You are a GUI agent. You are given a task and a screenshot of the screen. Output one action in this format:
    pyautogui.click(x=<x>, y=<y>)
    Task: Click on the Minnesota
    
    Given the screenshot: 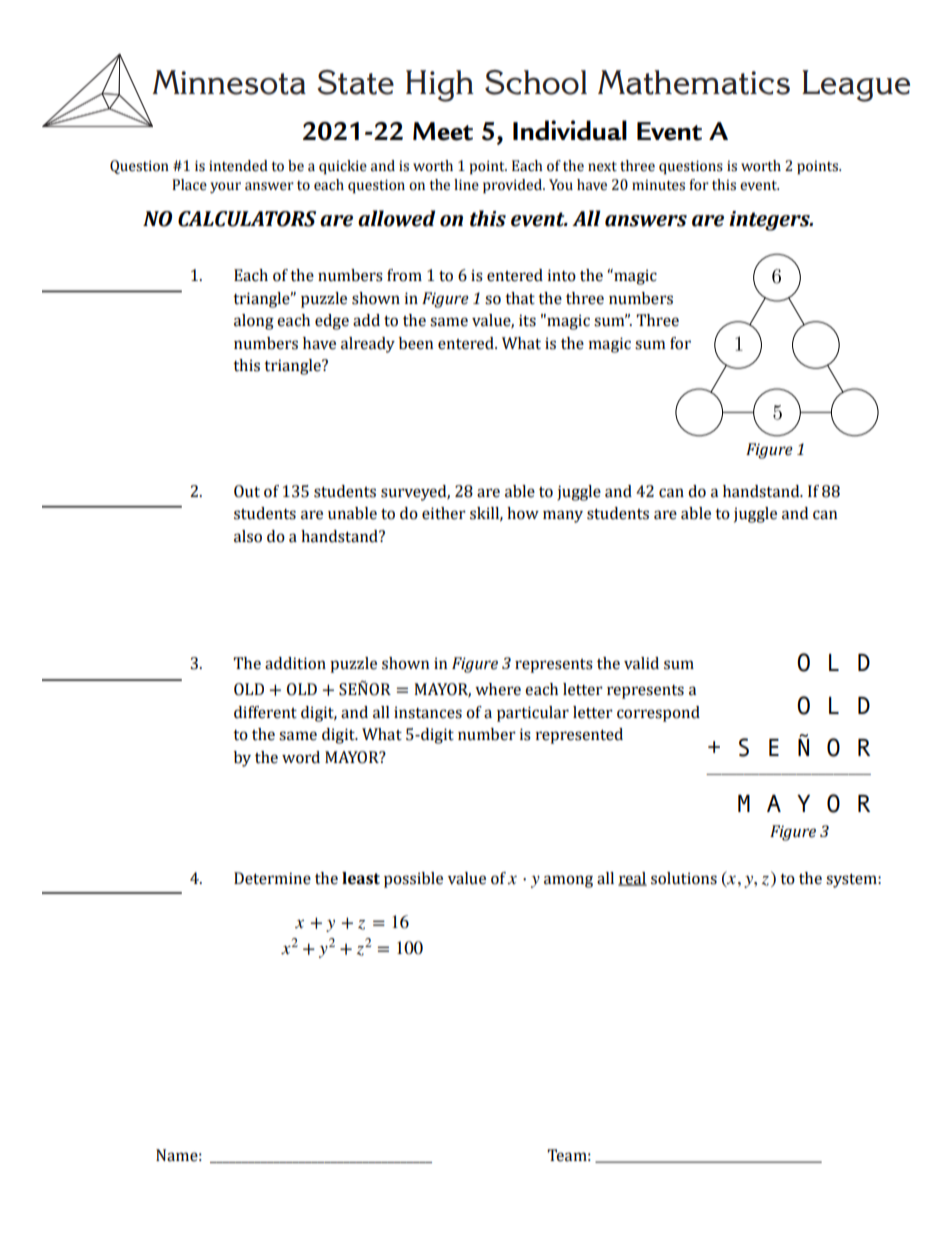 What is the action you would take?
    pyautogui.click(x=229, y=82)
